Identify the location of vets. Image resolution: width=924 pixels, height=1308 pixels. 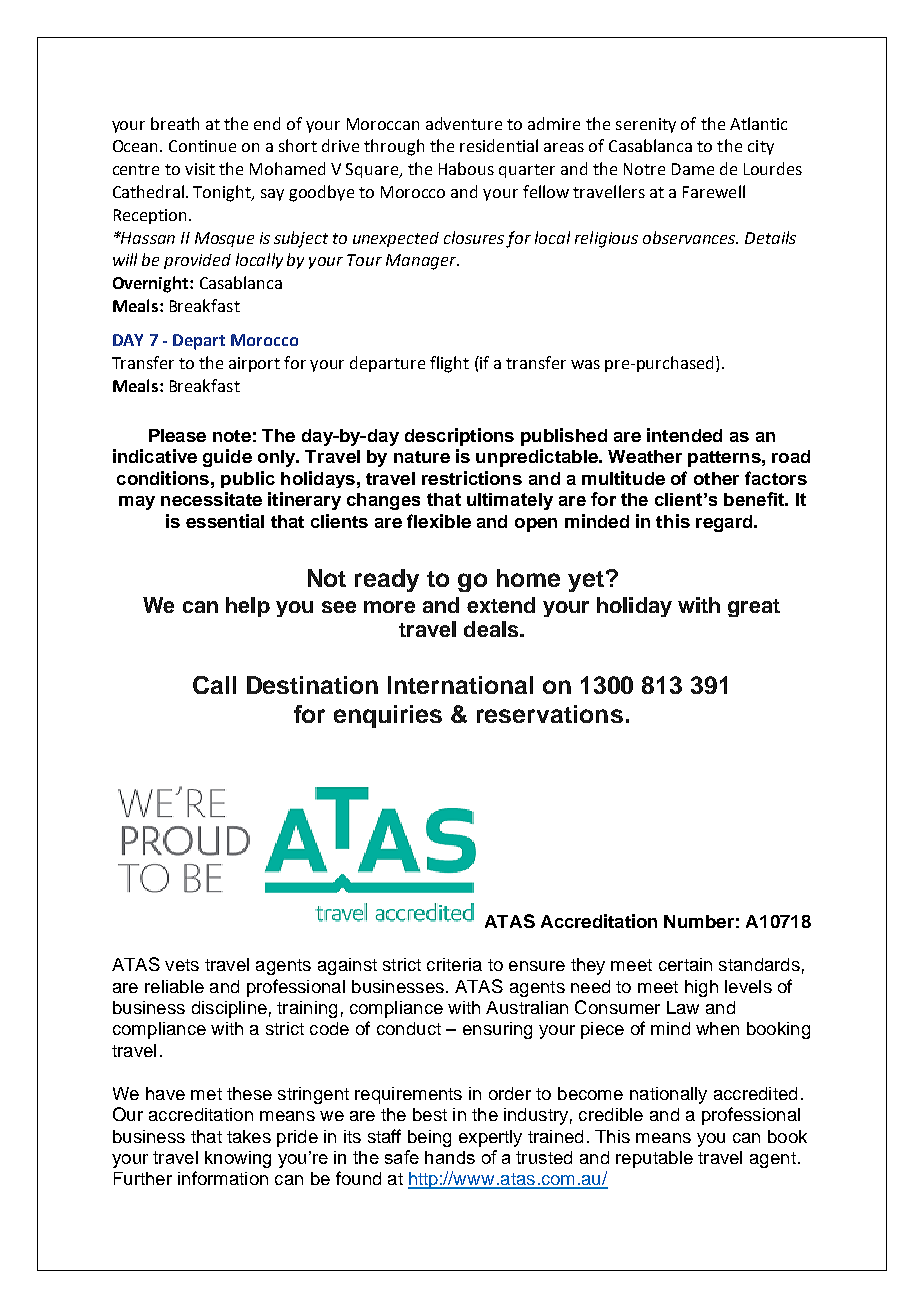
(182, 965).
